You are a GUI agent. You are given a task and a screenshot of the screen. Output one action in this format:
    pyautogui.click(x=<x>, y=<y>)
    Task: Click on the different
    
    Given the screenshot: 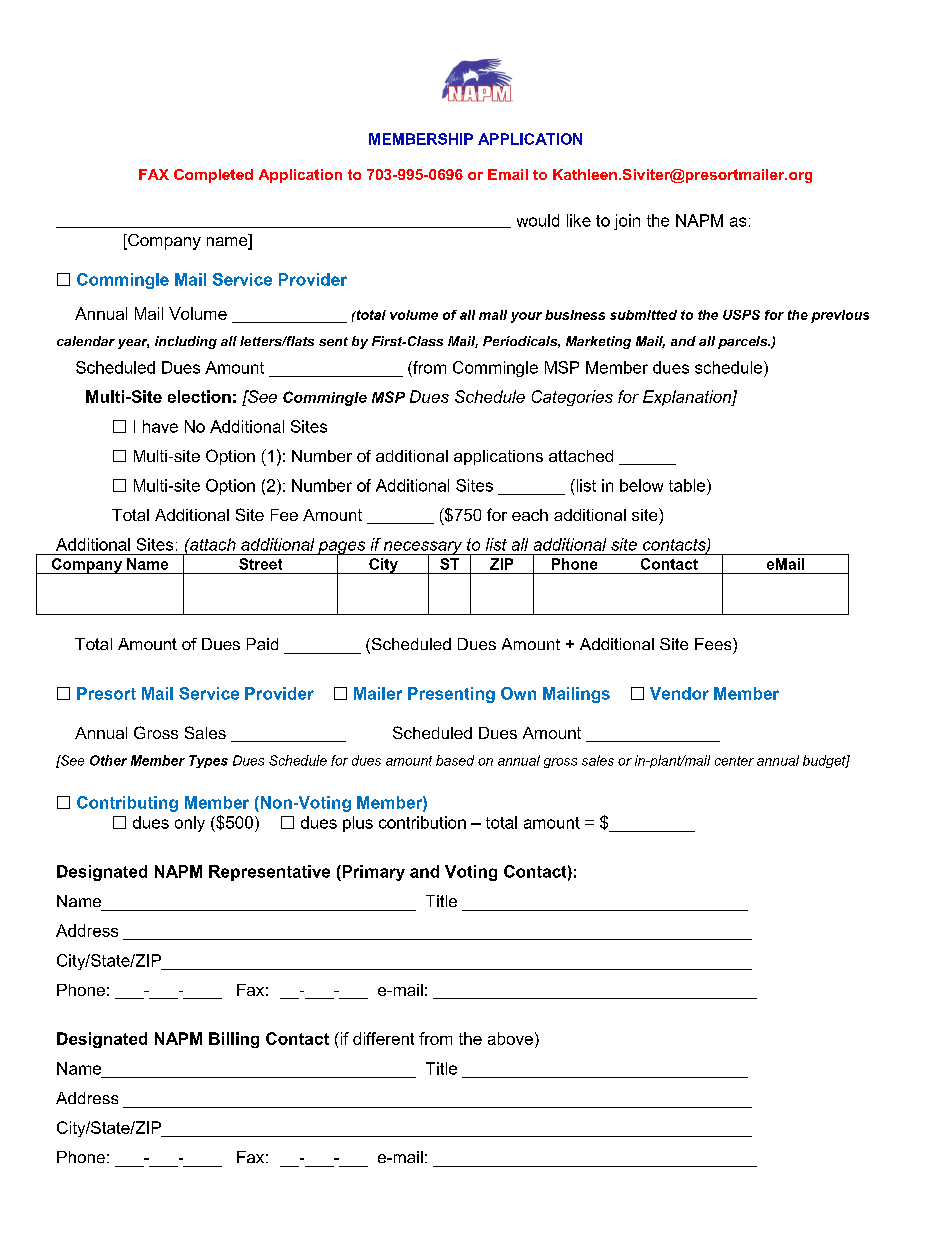 What is the action you would take?
    pyautogui.click(x=383, y=1038)
